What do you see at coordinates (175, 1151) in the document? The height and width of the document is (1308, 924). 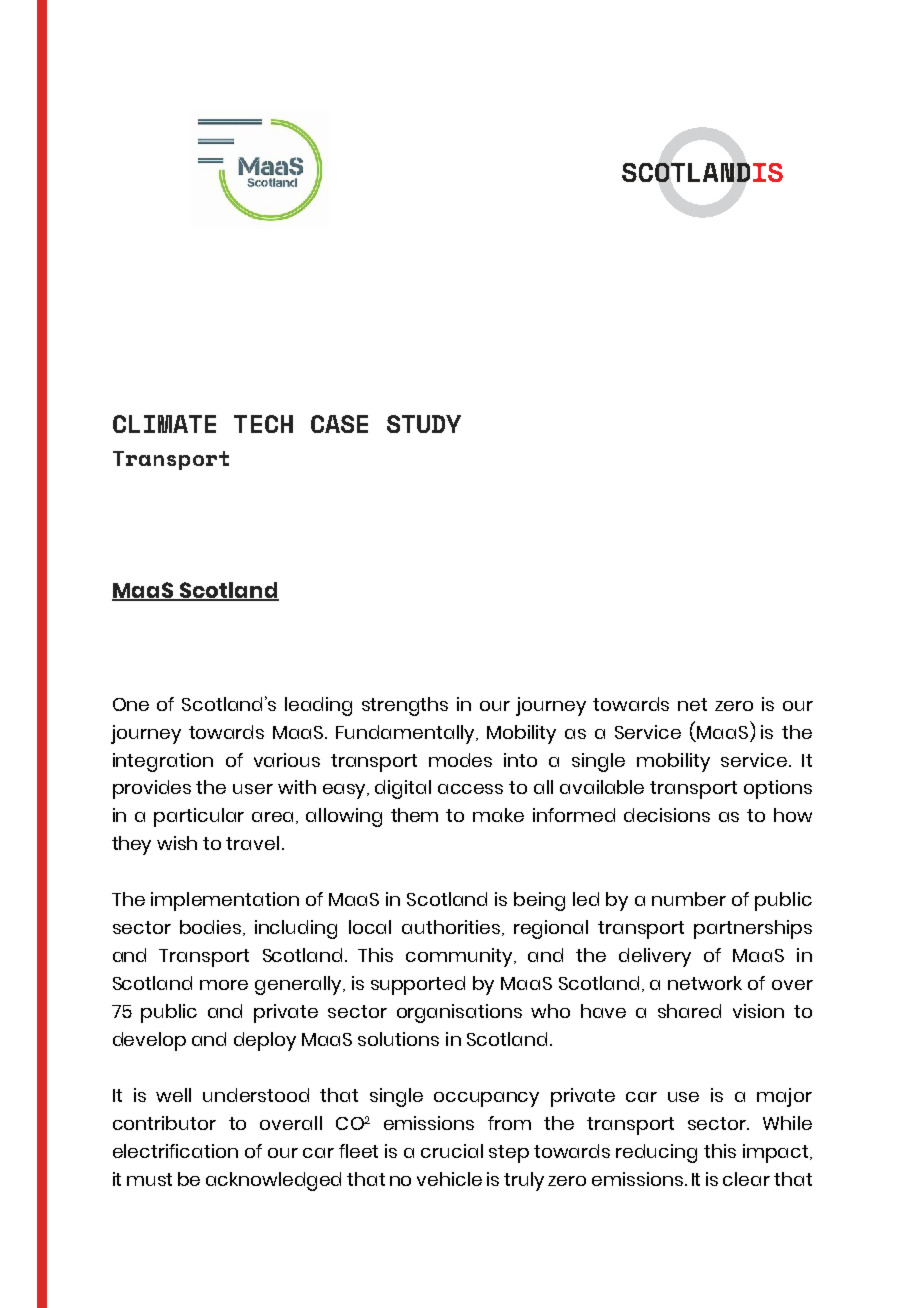 I see `electrification` at bounding box center [175, 1151].
